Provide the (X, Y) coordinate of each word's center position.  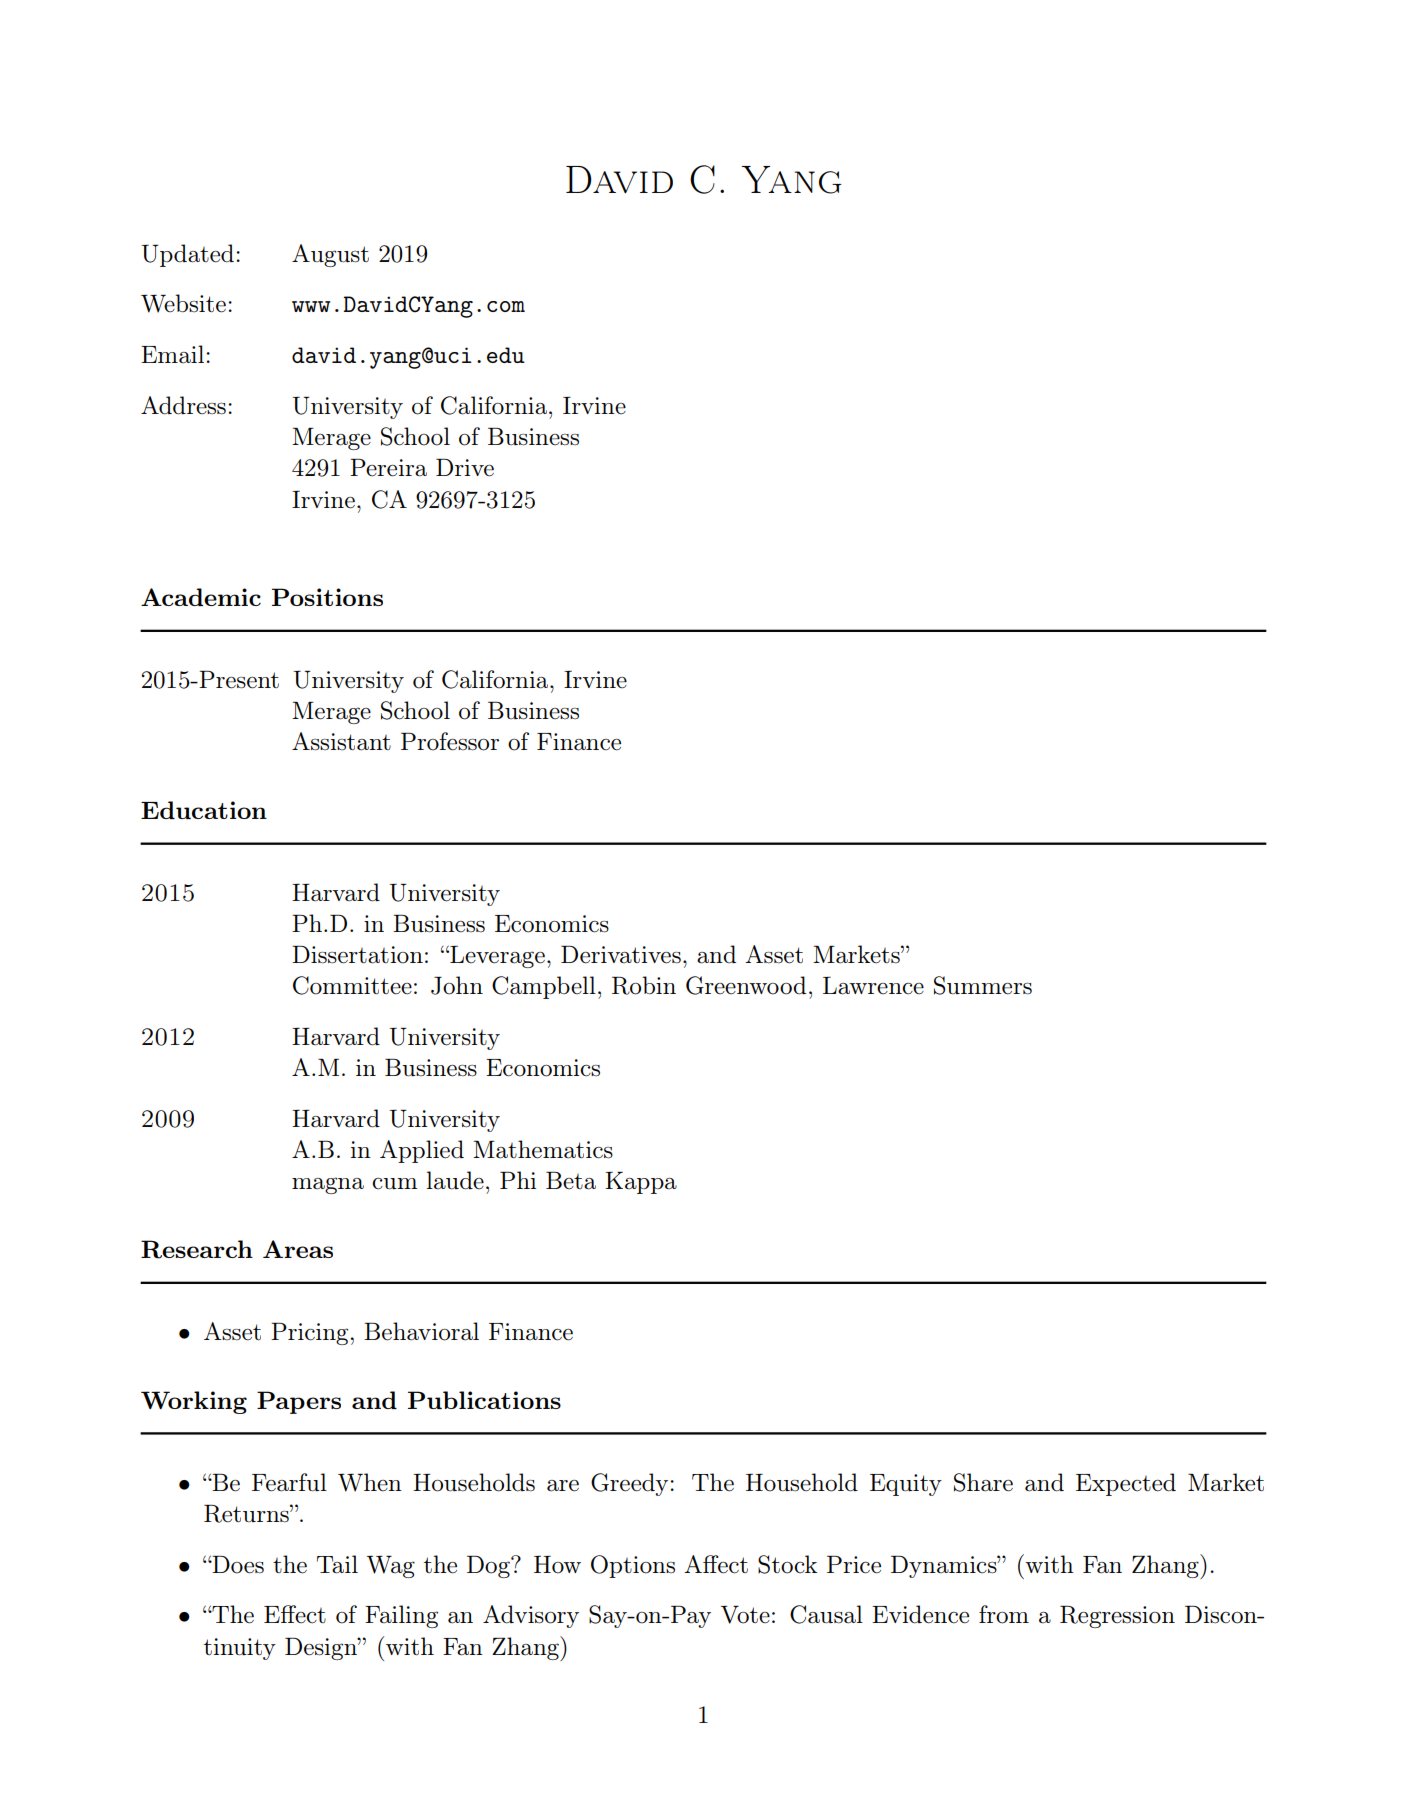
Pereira (388, 468)
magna (328, 1185)
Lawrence (873, 986)
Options (633, 1566)
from (1004, 1614)
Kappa (641, 1183)
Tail (337, 1564)
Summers (983, 985)
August (330, 255)
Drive (465, 468)
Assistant (341, 741)
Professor (450, 741)
